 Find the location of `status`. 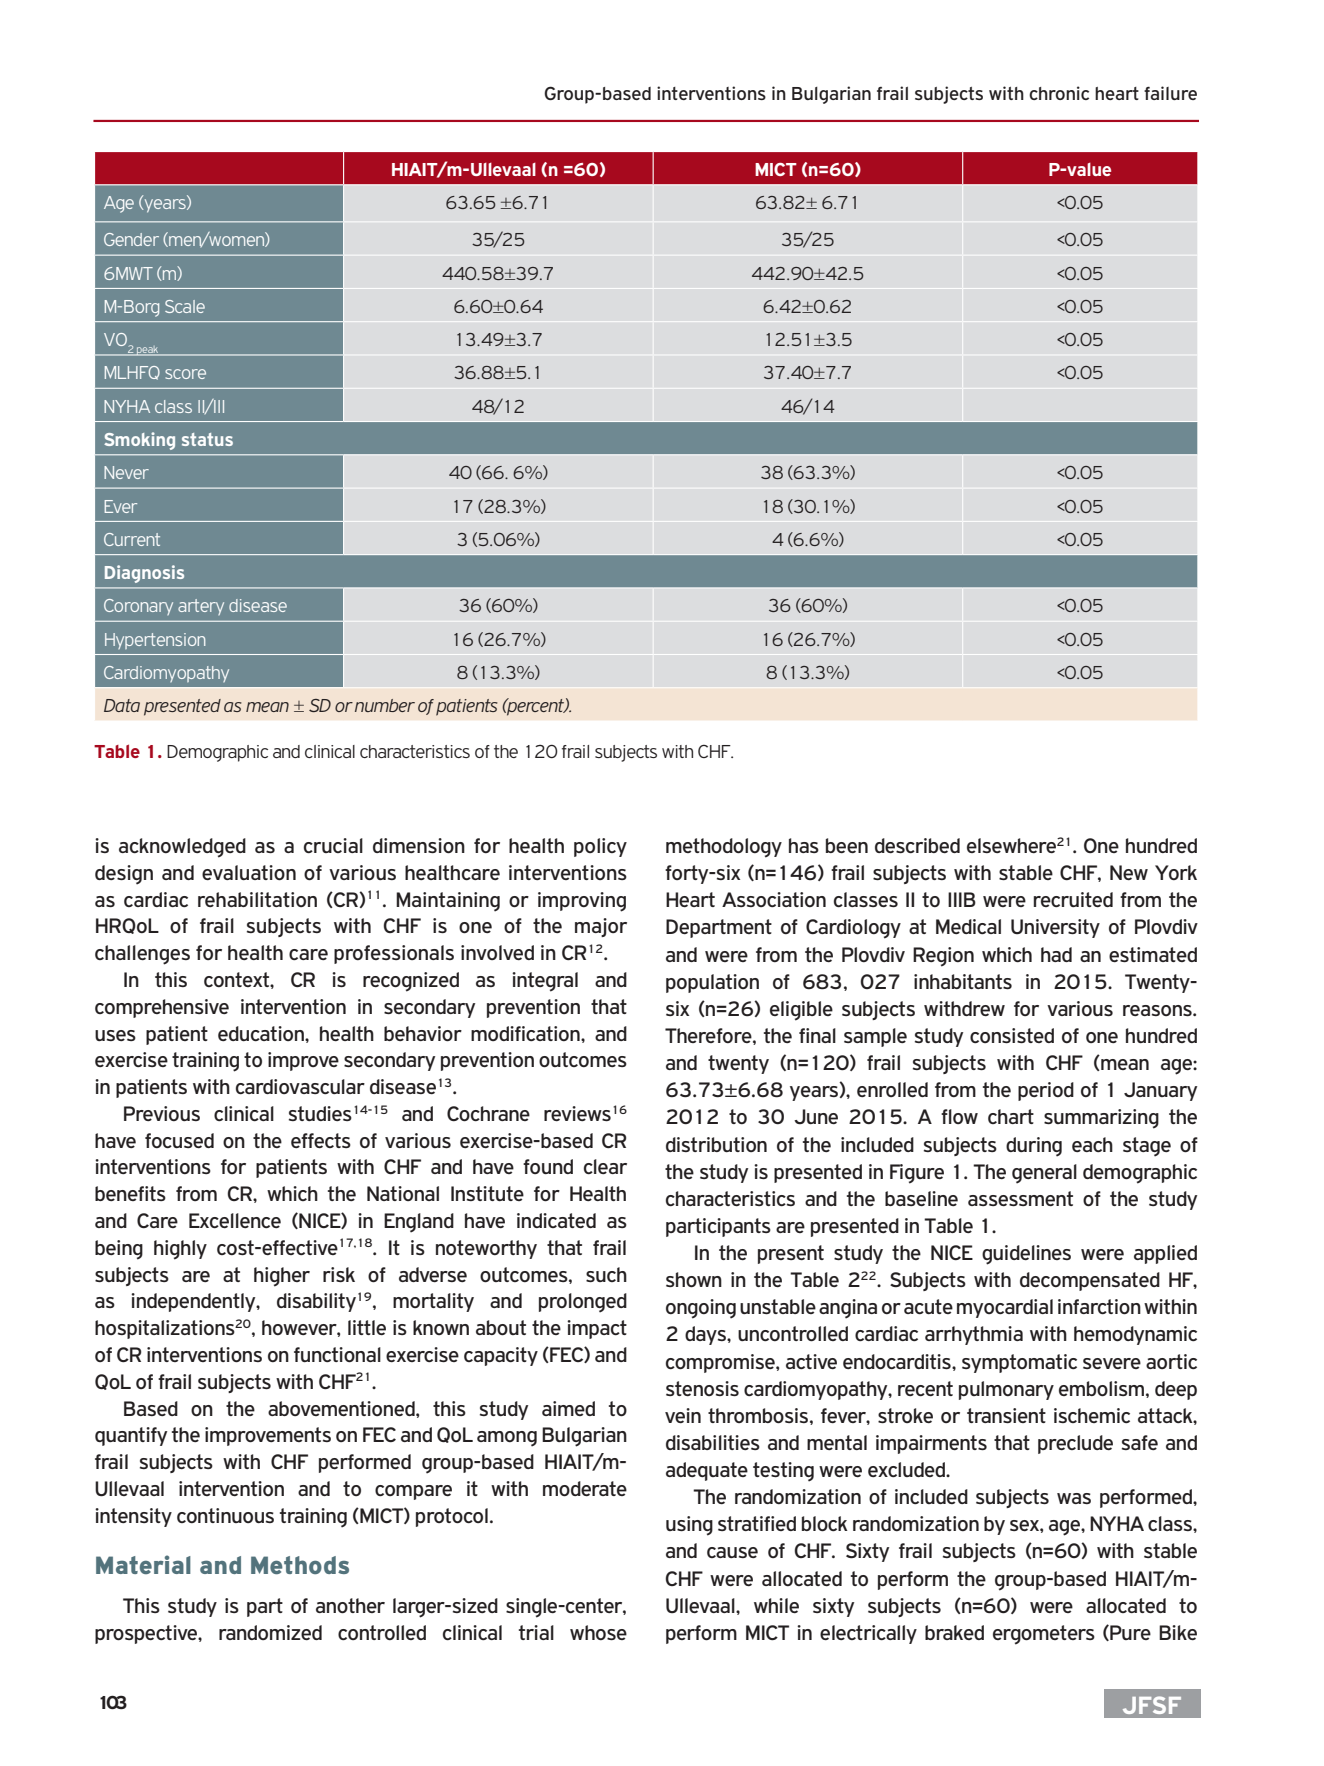

status is located at coordinates (207, 439).
